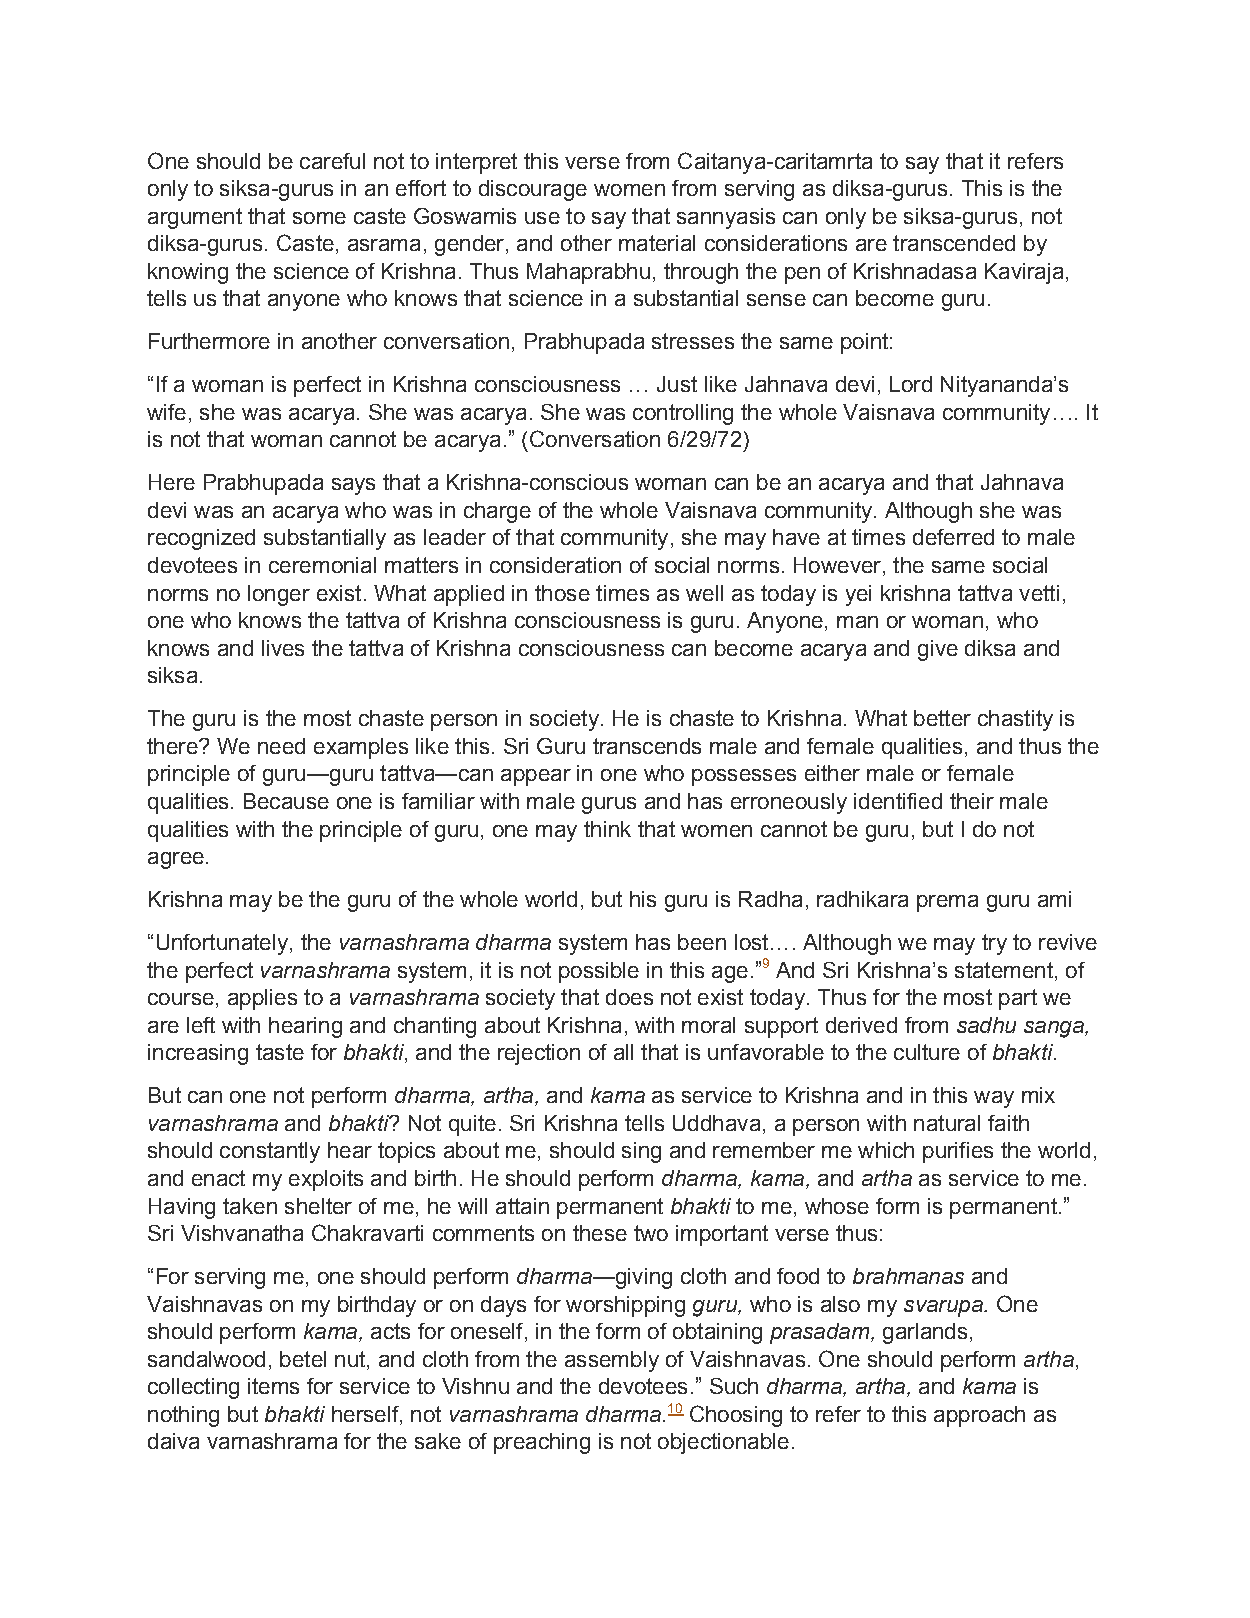 This screenshot has width=1250, height=1618. Describe the element at coordinates (273, 1386) in the screenshot. I see `items` at that location.
